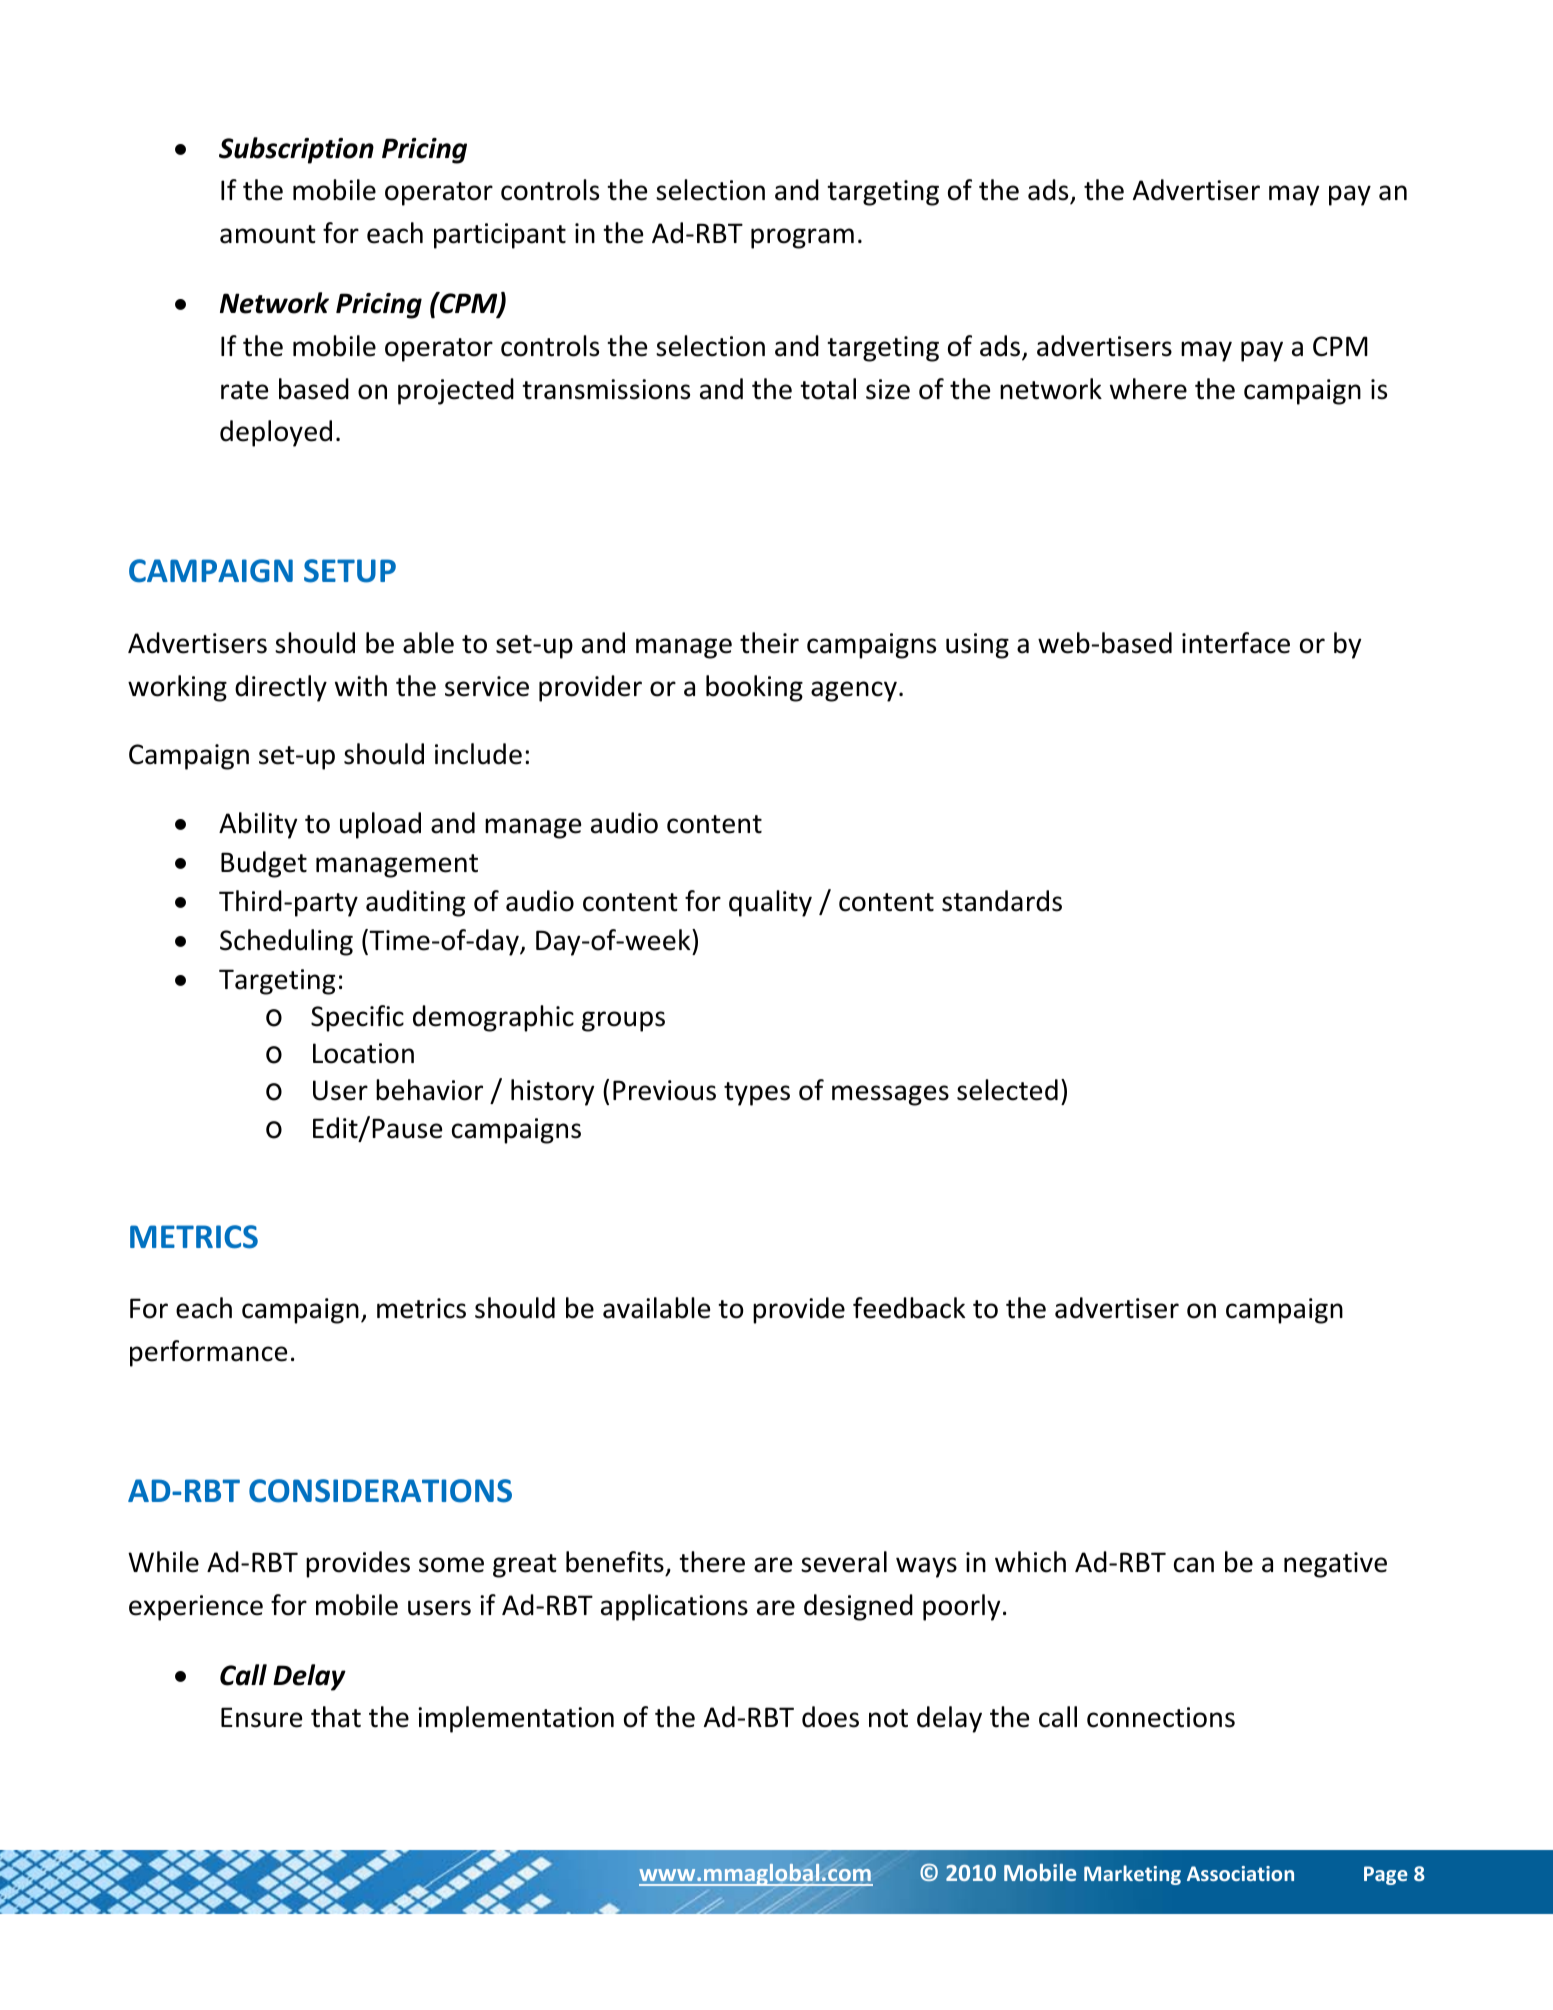 The width and height of the screenshot is (1553, 2010). I want to click on can, so click(1194, 1565).
